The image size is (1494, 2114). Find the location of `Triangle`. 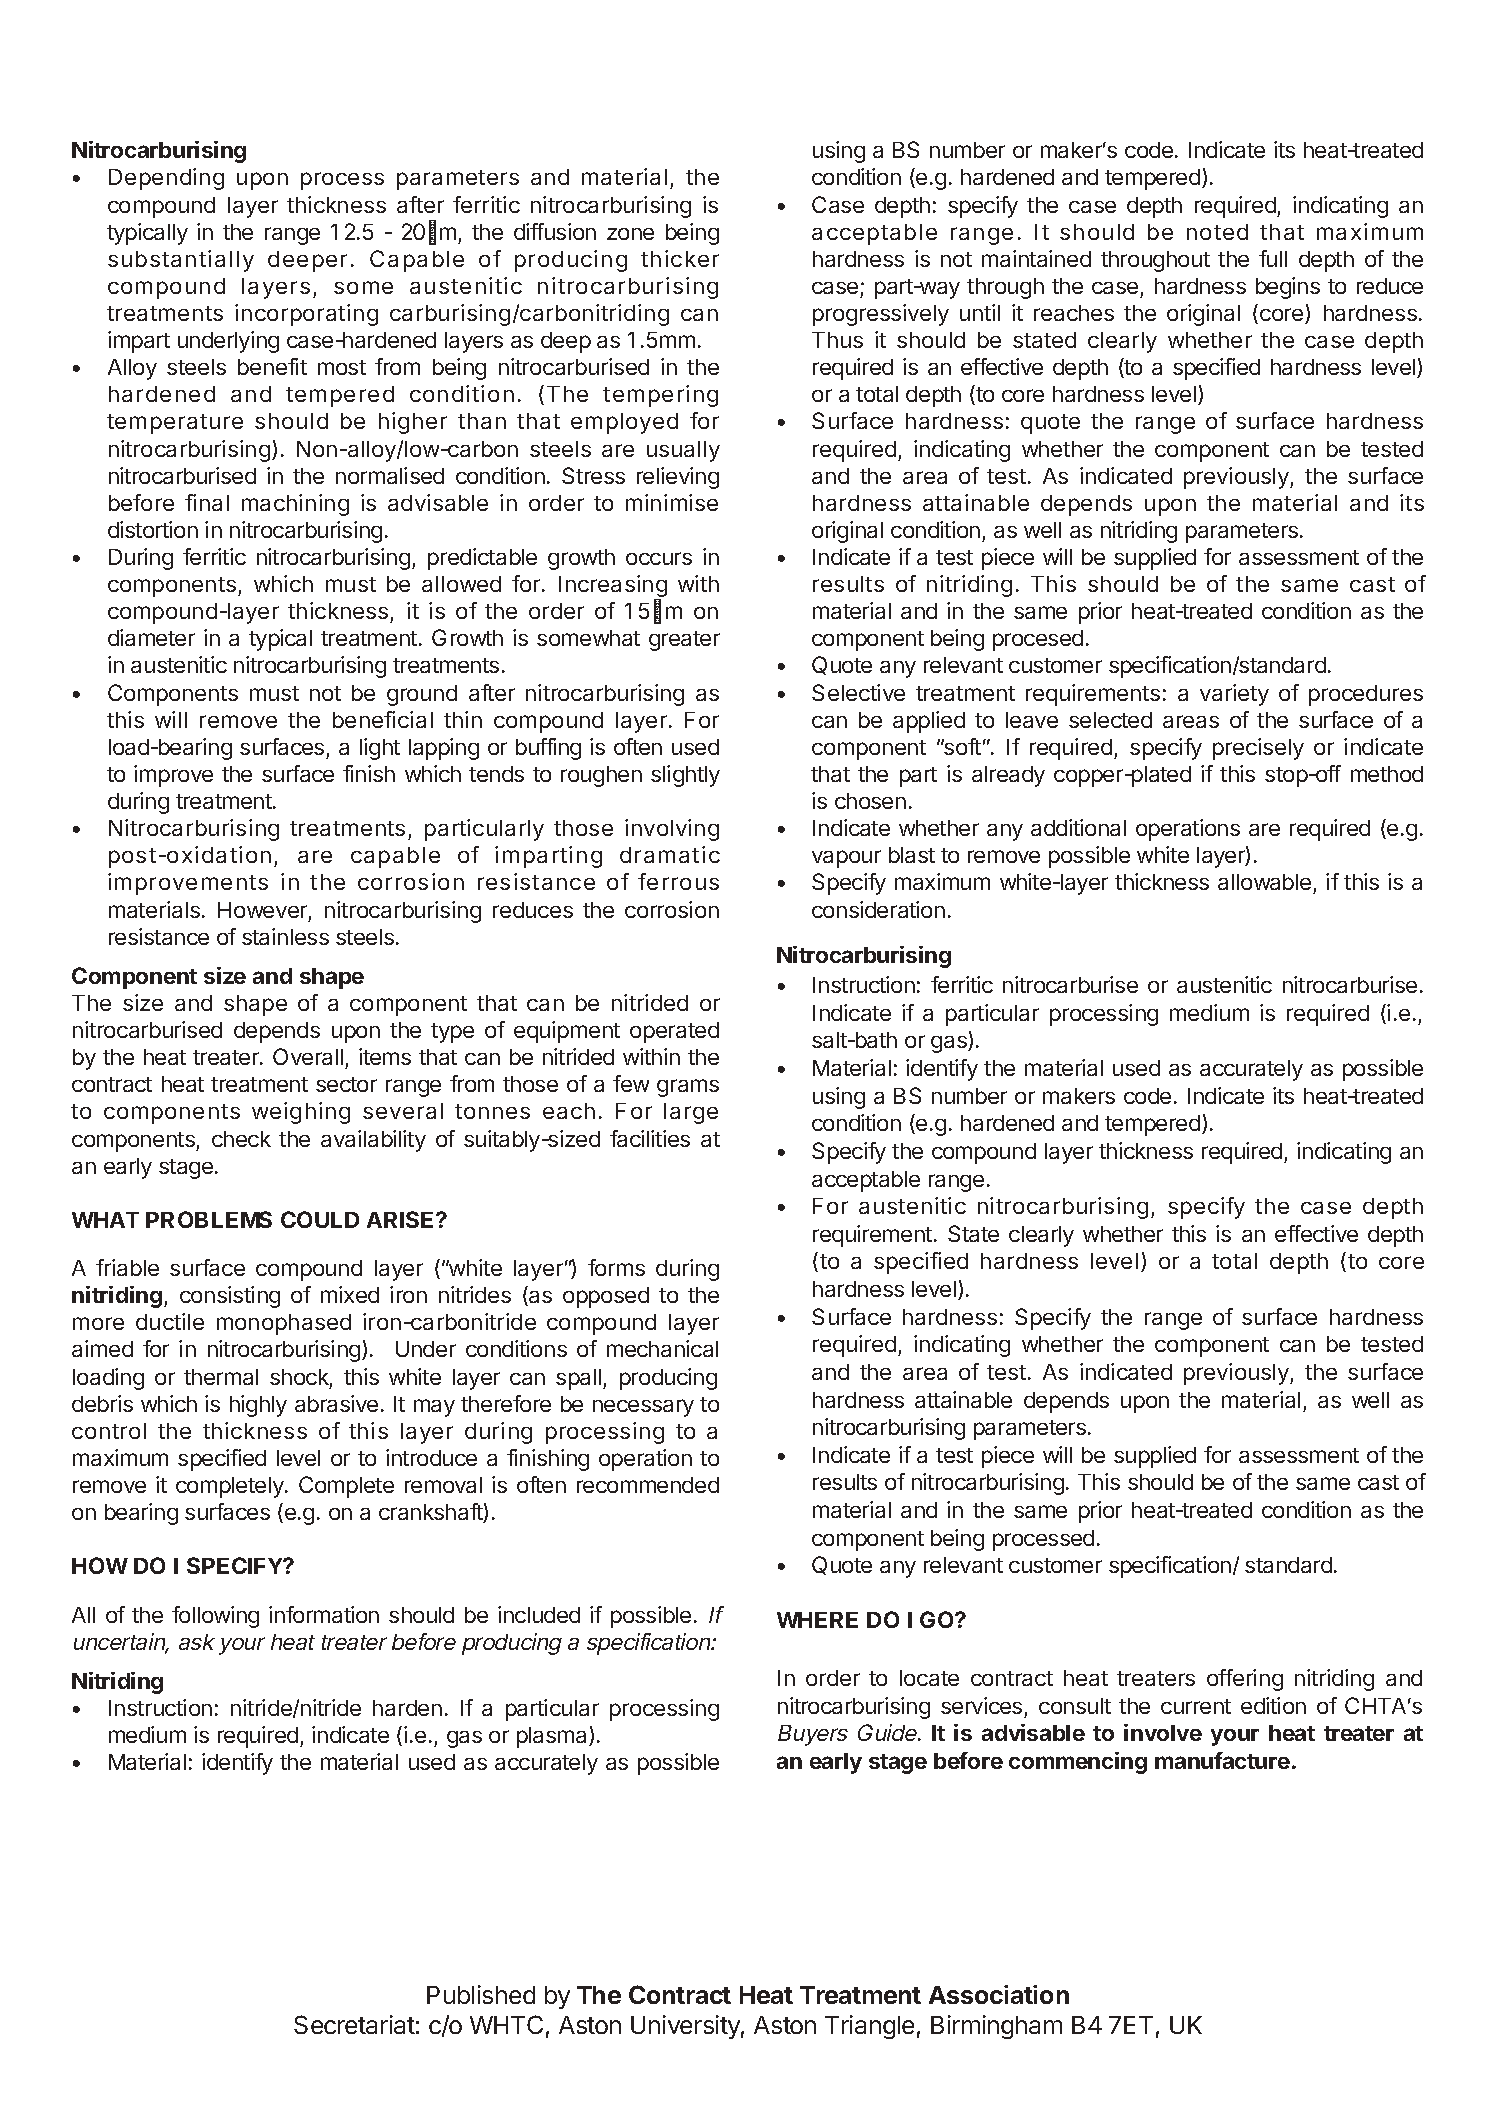

Triangle is located at coordinates (869, 2027).
